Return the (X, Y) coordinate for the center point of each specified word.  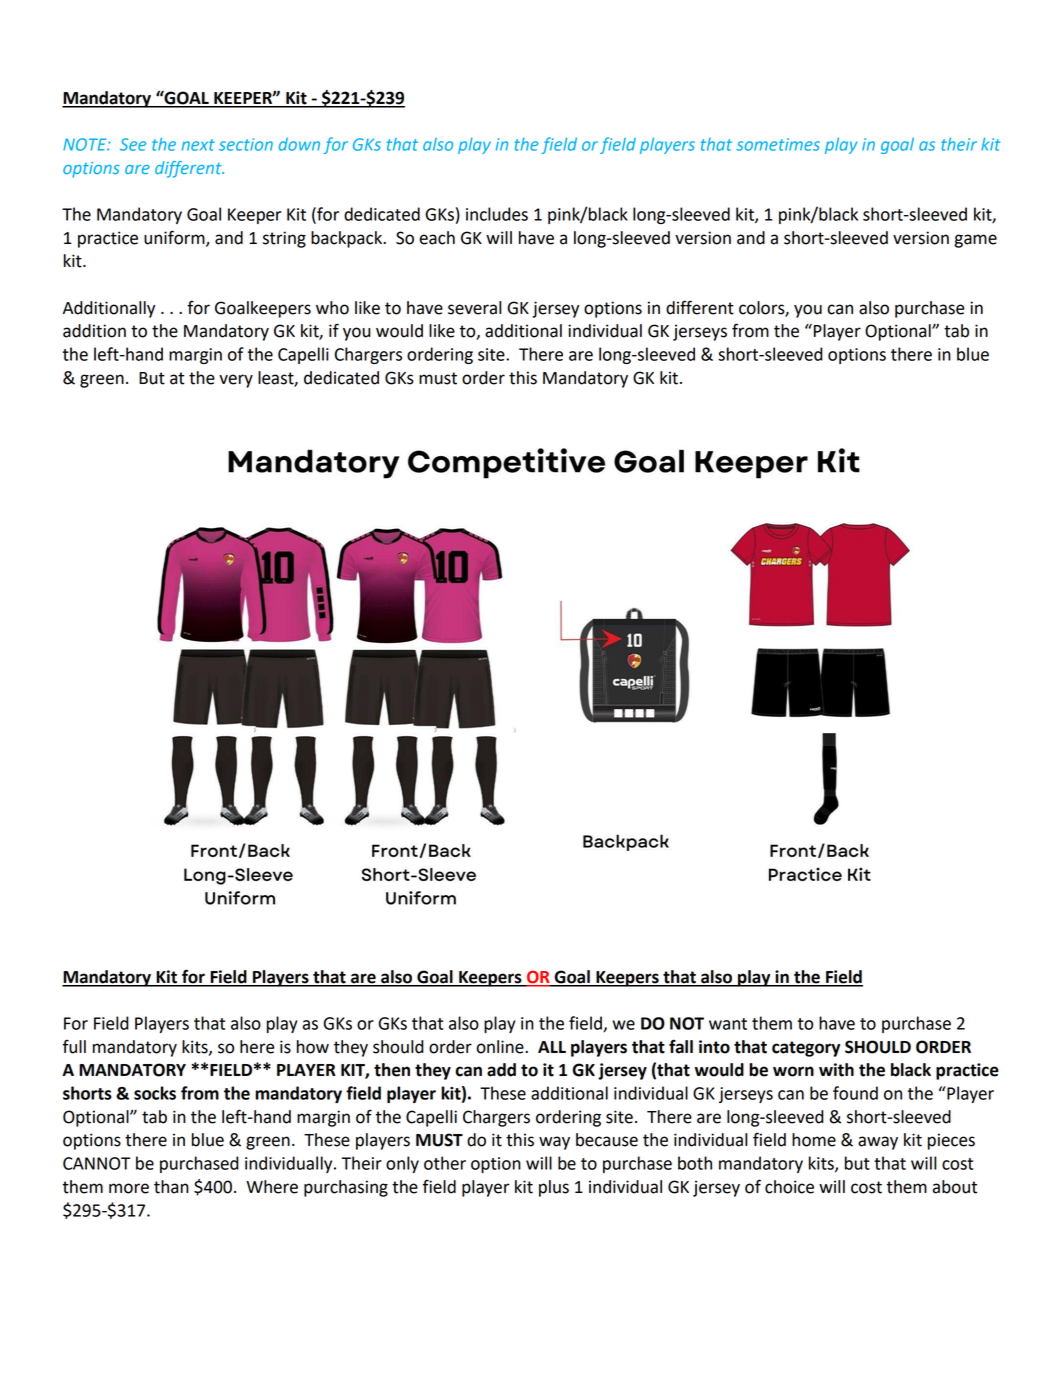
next (198, 145)
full (74, 1046)
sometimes (778, 144)
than (171, 1187)
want (728, 1024)
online (501, 1047)
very (236, 381)
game (975, 241)
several (475, 308)
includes (497, 214)
